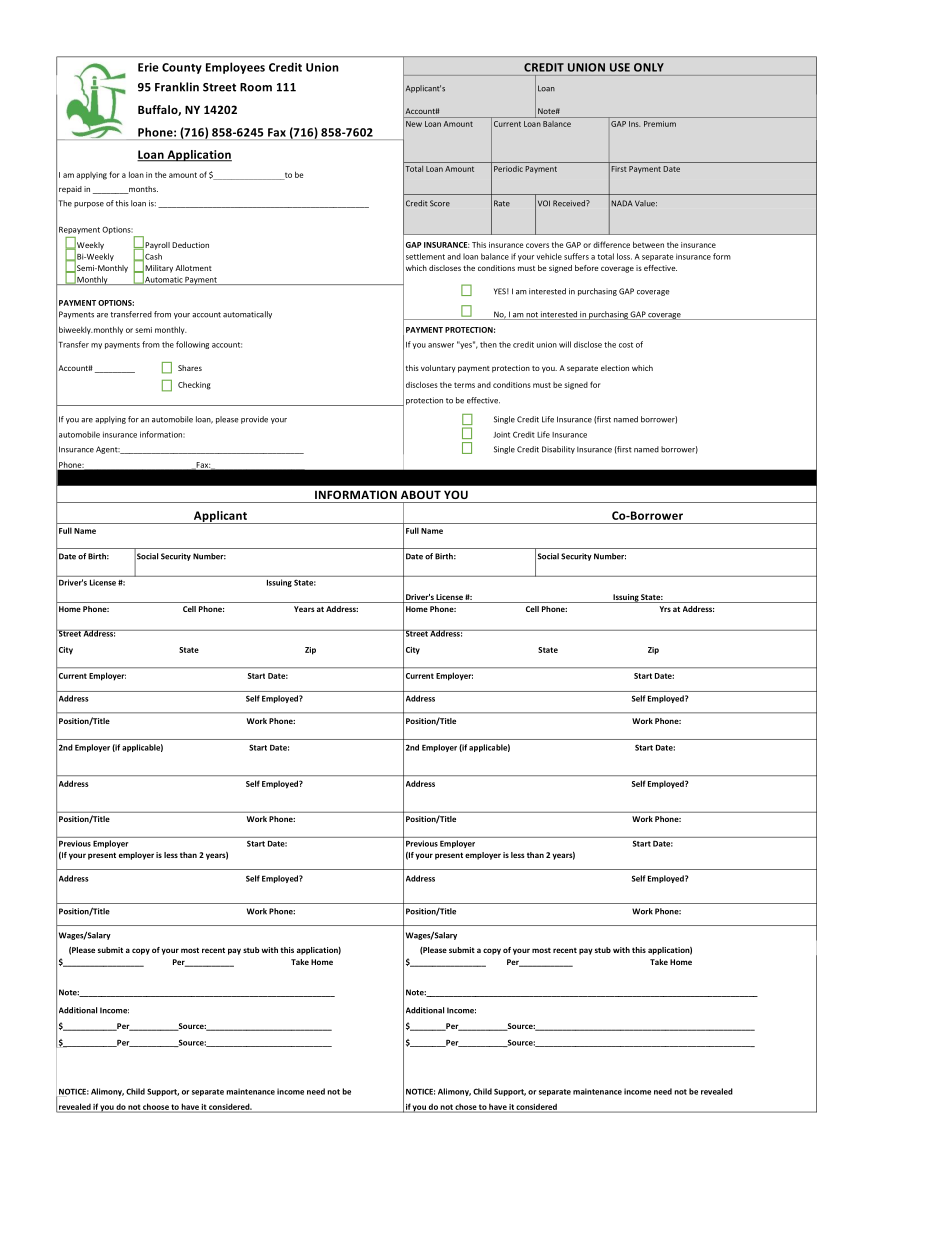 This document has height=1233, width=952. Describe the element at coordinates (254, 420) in the document. I see `provide` at that location.
